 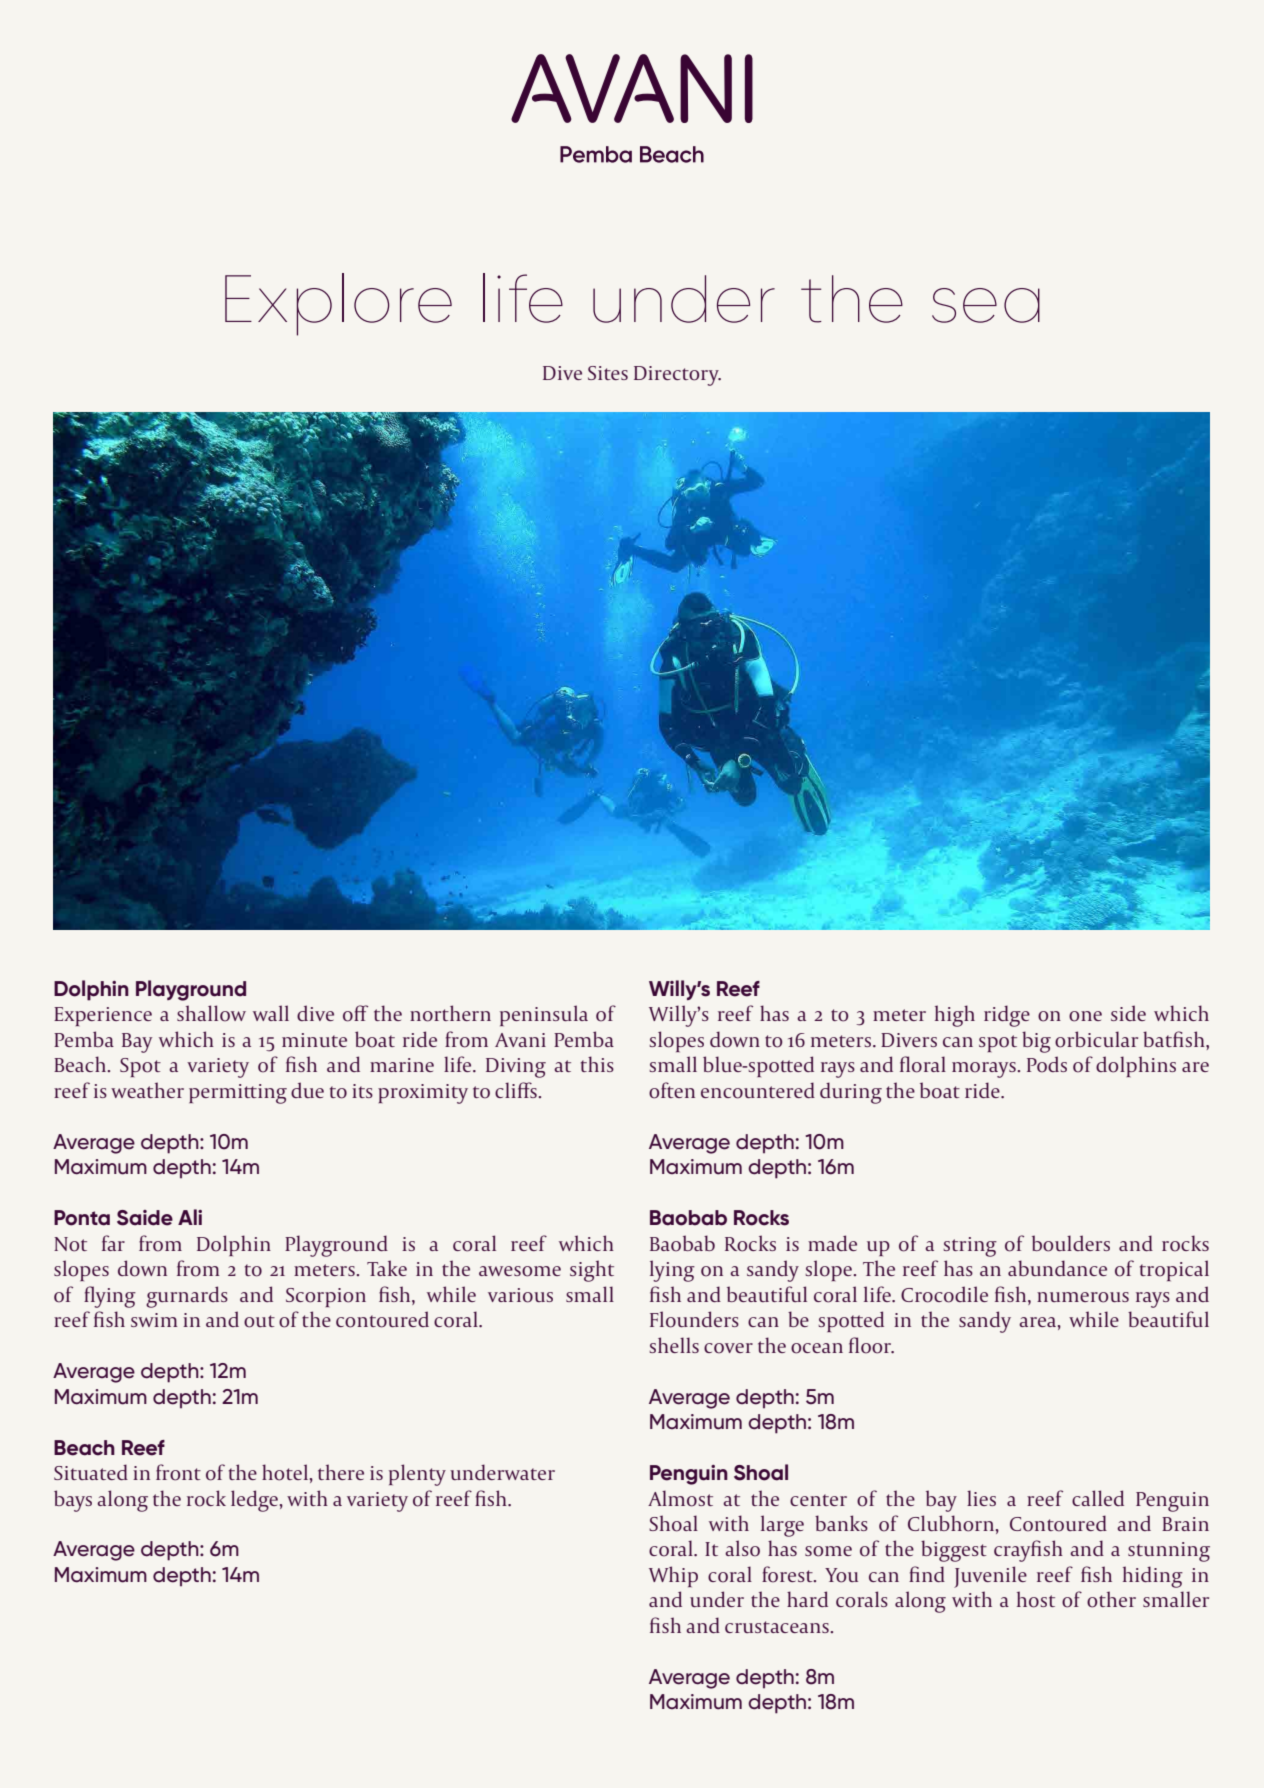 I want to click on swim, so click(x=154, y=1320).
